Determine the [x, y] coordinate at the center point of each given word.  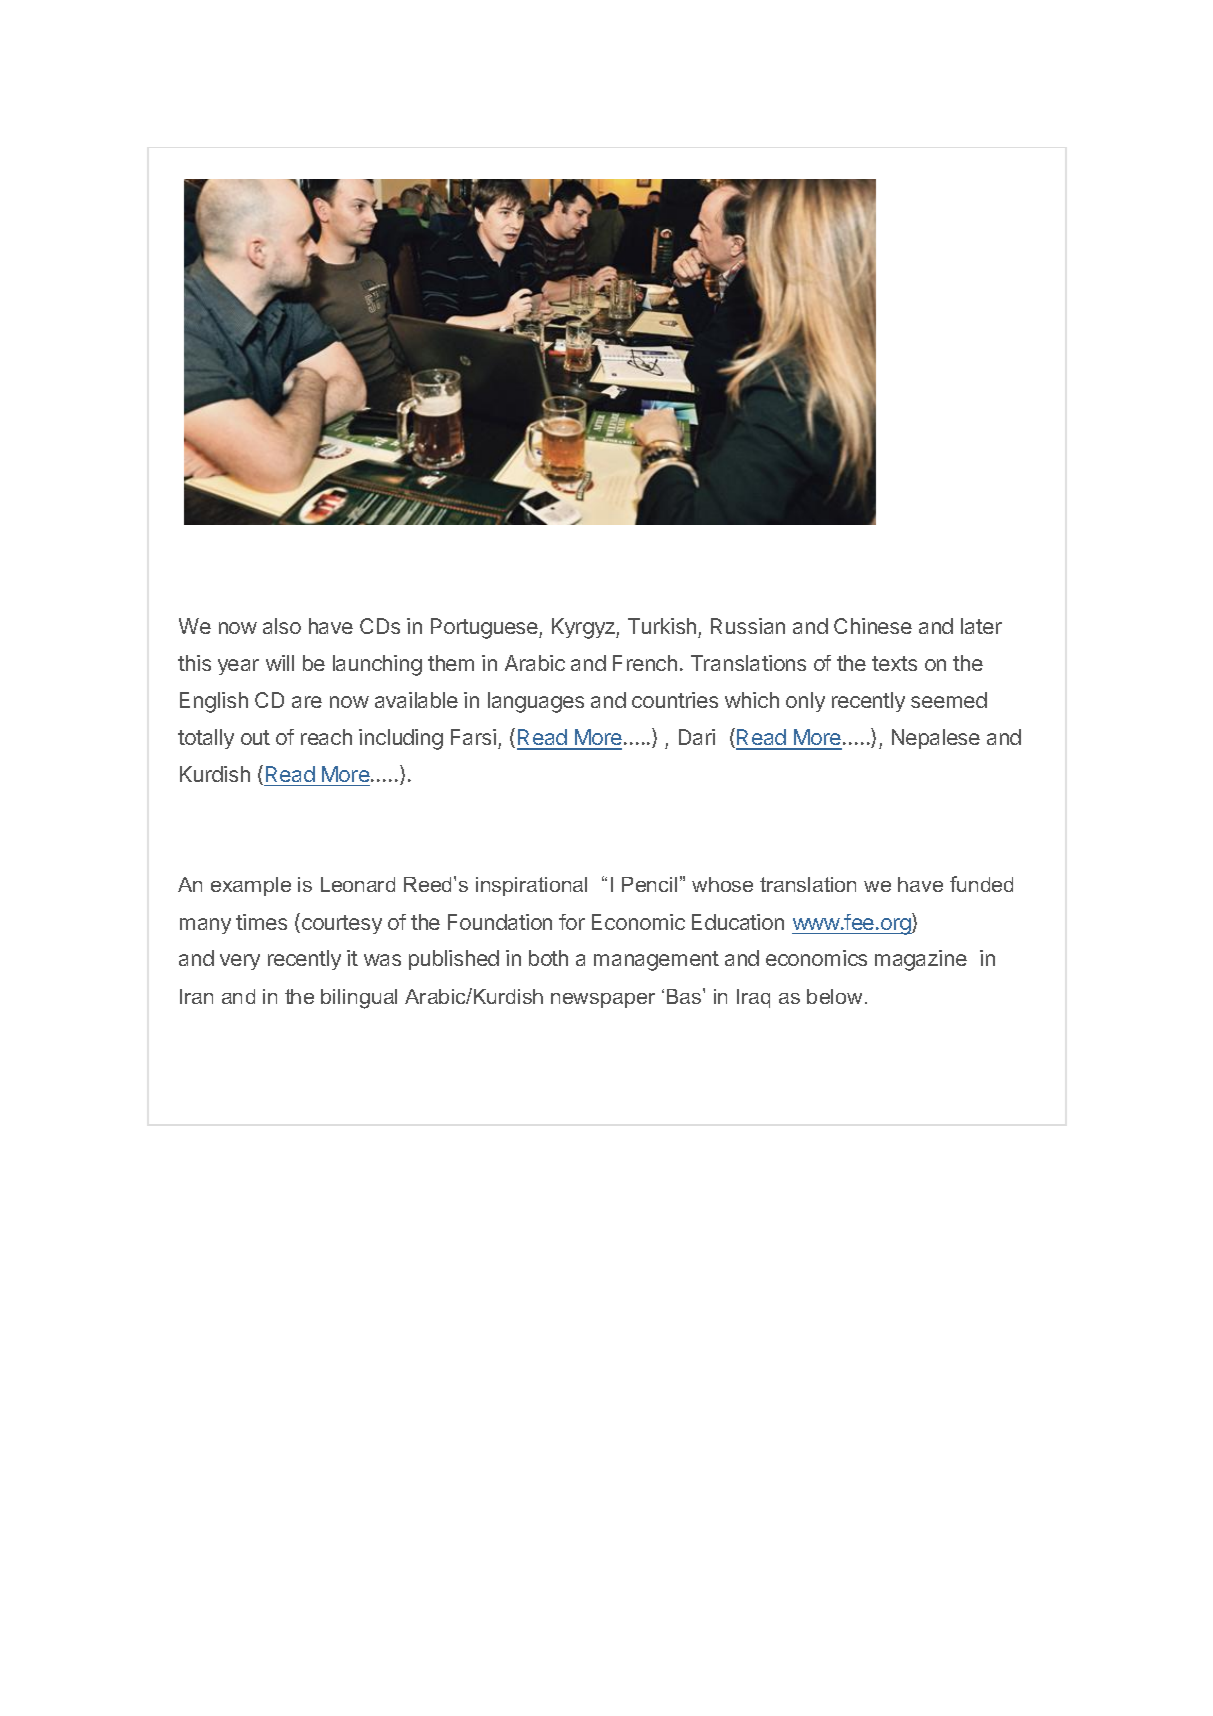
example [251, 886]
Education [738, 922]
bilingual [359, 999]
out [255, 737]
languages [536, 702]
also [282, 626]
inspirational [531, 886]
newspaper [603, 1000]
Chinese [873, 626]
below [834, 996]
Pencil [649, 884]
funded [981, 884]
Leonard [358, 884]
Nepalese [936, 739]
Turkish [662, 626]
